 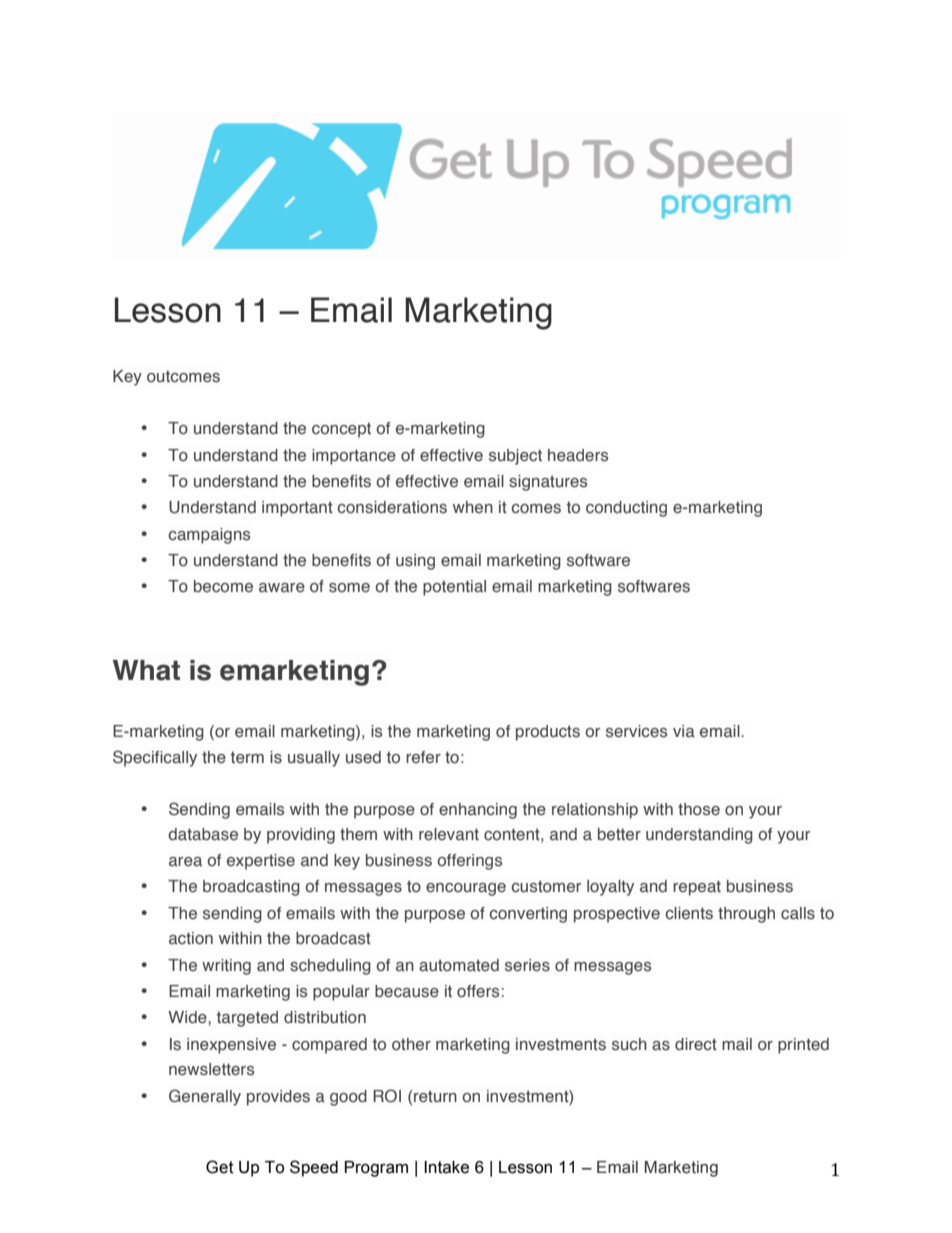 I want to click on enhancing, so click(x=478, y=811).
